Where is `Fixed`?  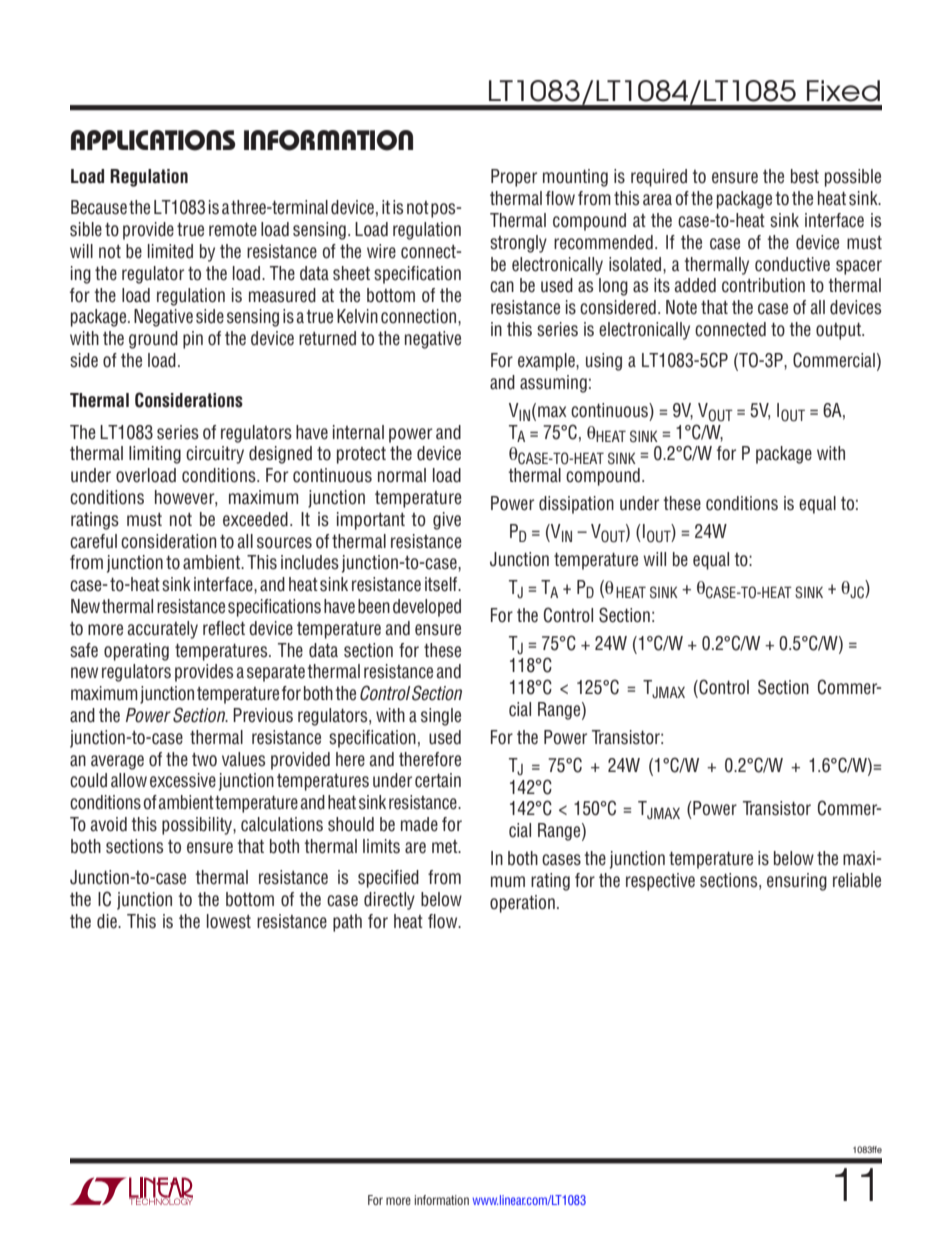 Fixed is located at coordinates (843, 91).
